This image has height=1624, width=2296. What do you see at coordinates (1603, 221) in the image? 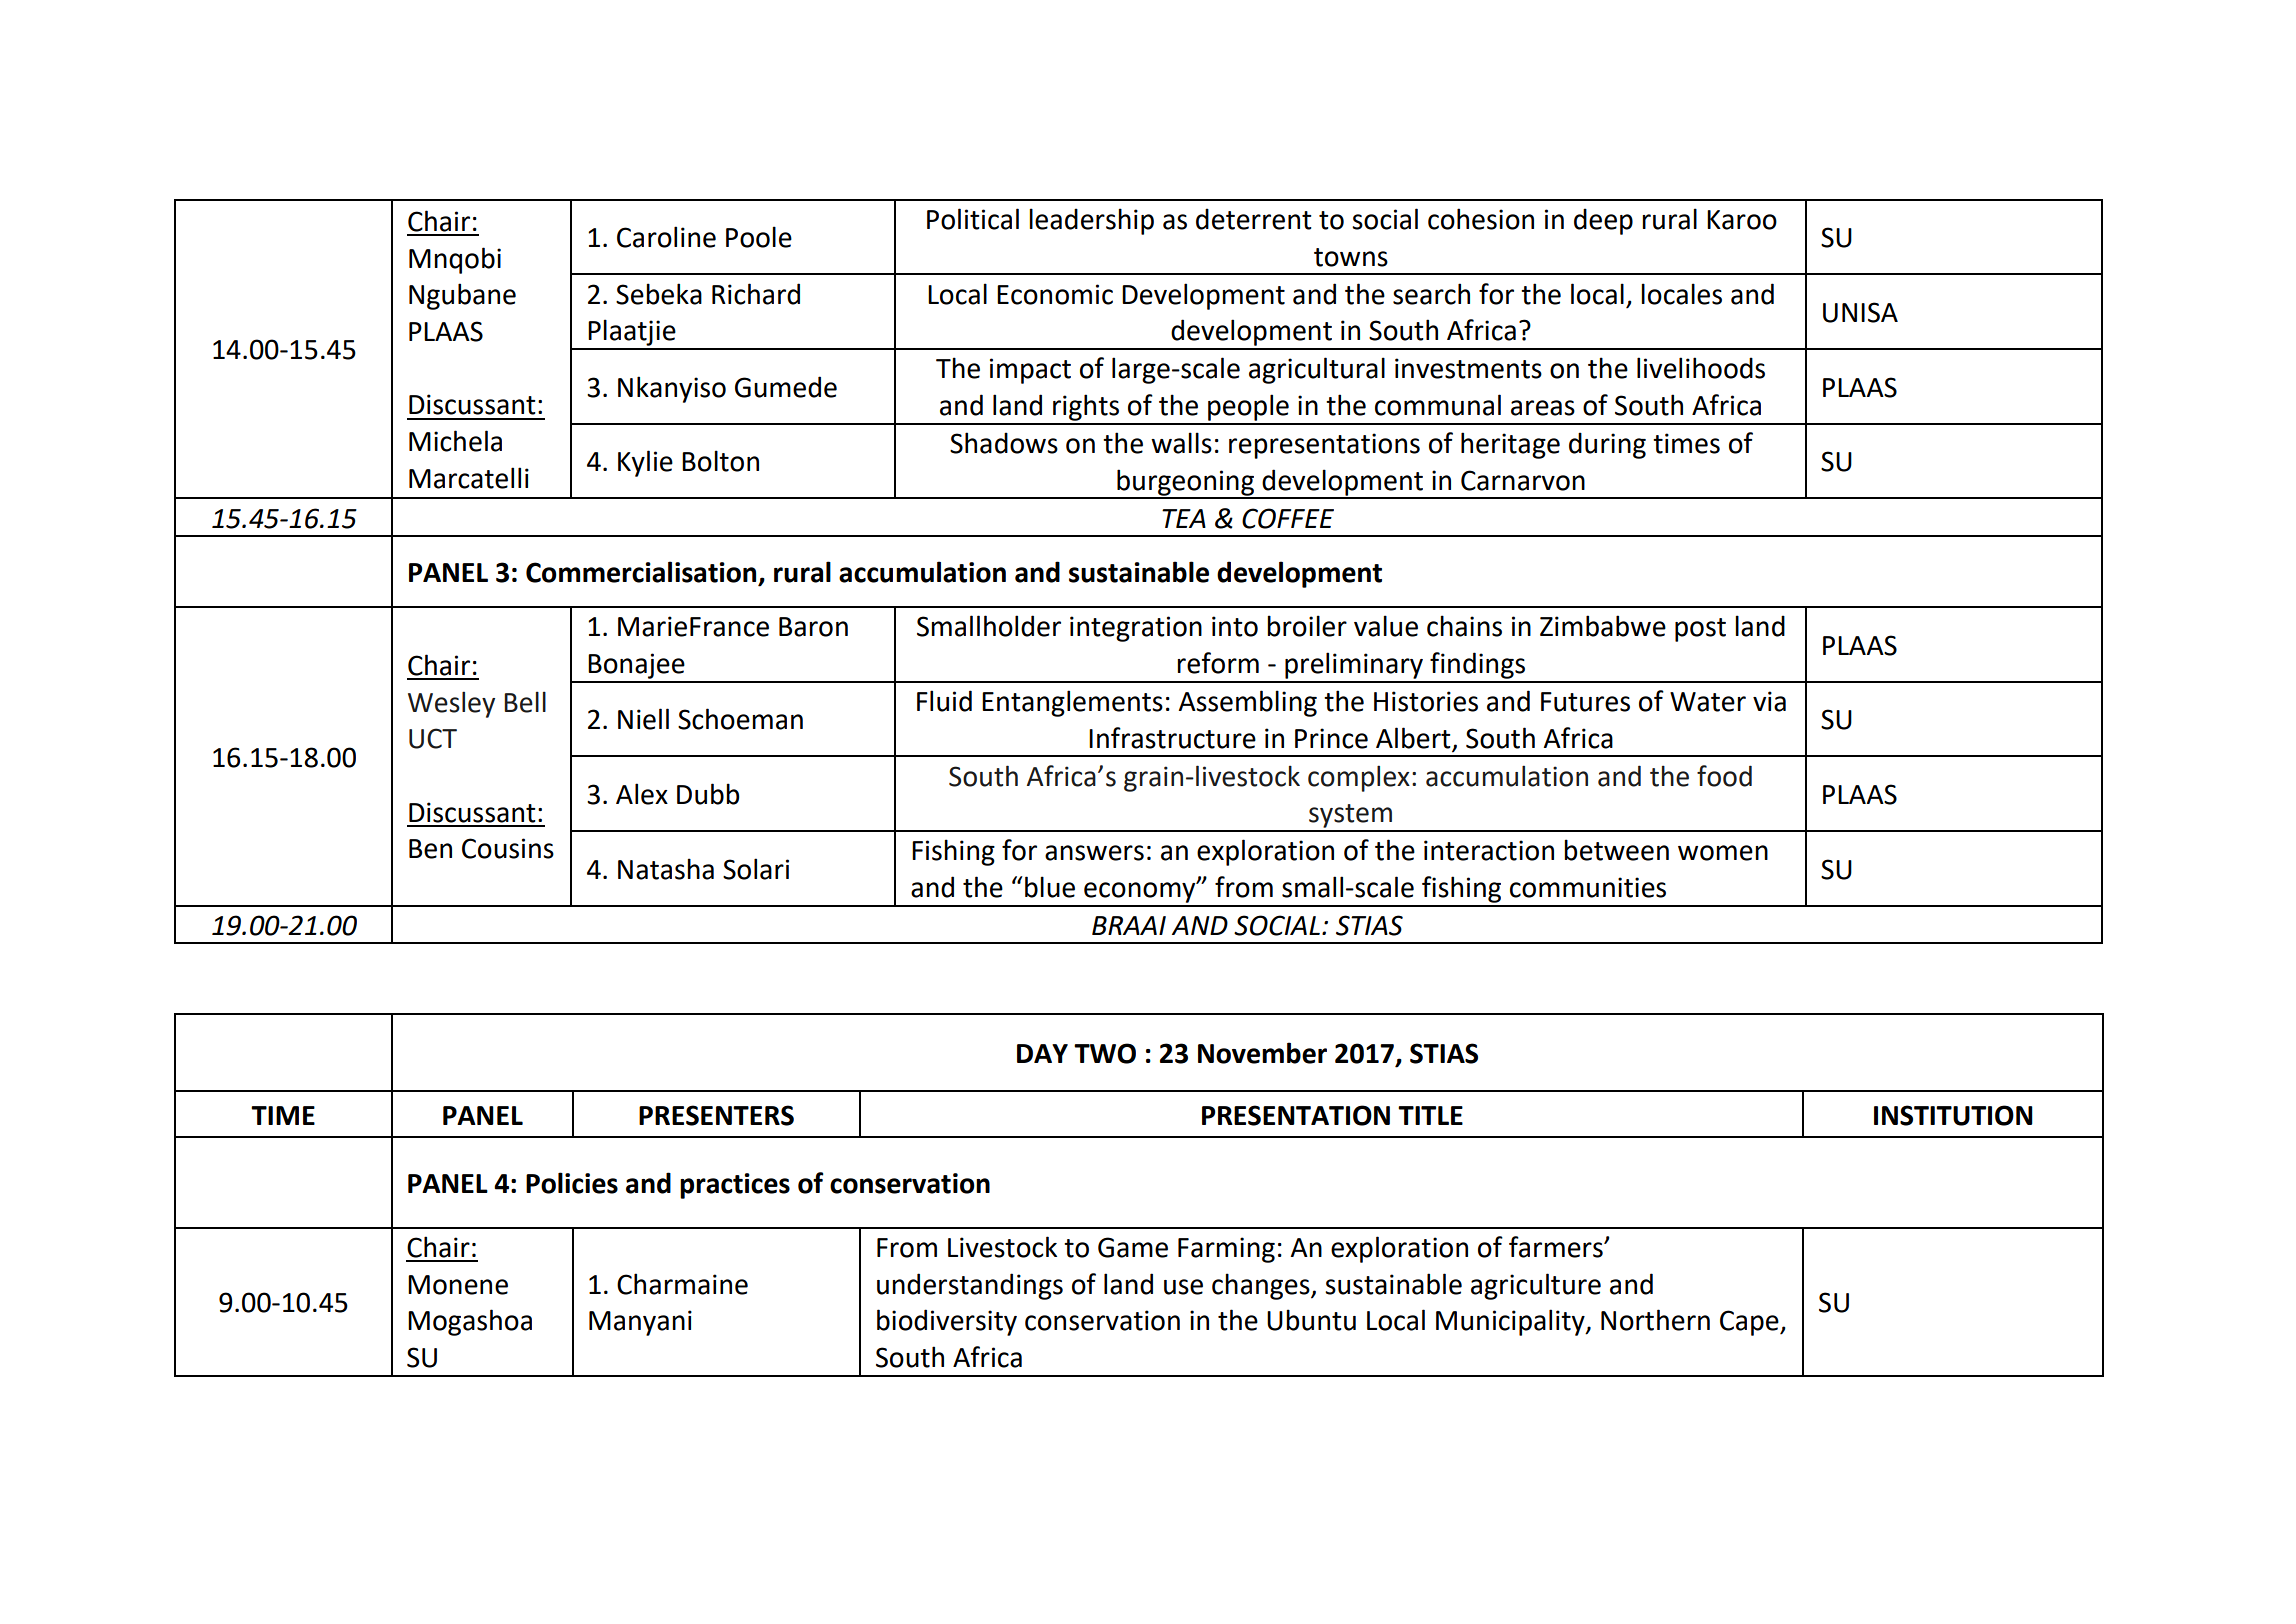
I see `deep` at bounding box center [1603, 221].
